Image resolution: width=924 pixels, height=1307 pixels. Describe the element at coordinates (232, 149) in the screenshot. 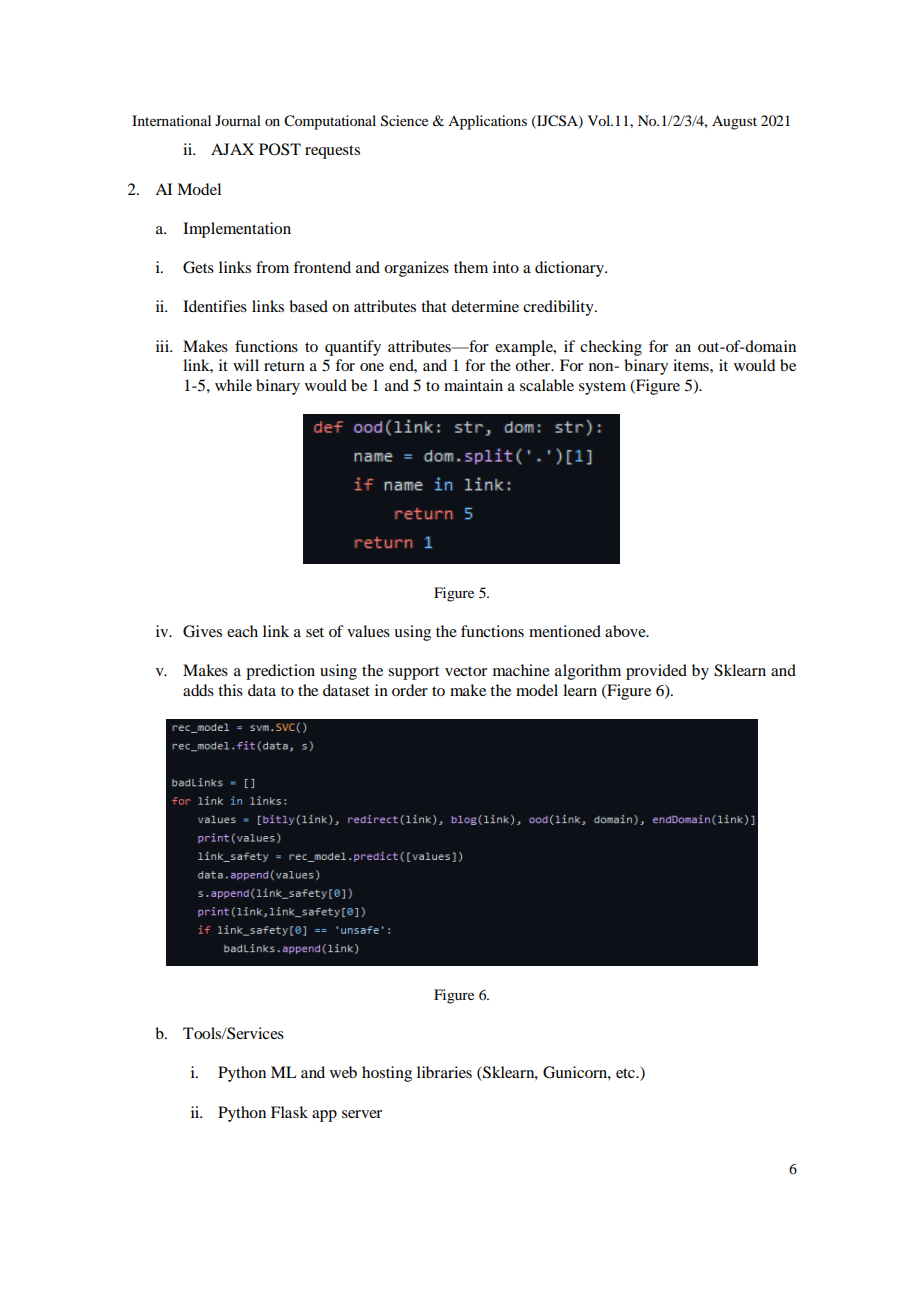

I see `AJAX` at that location.
